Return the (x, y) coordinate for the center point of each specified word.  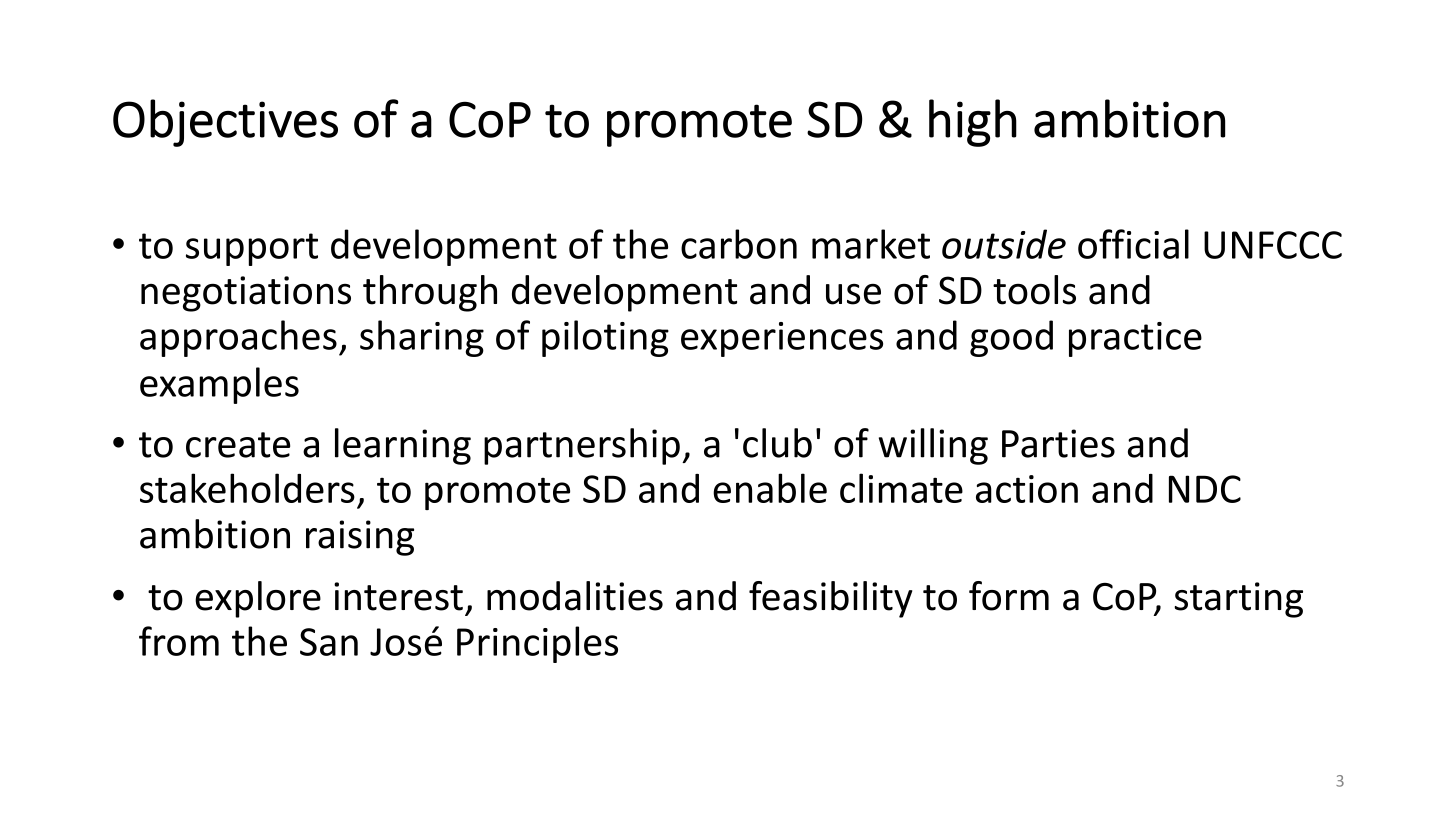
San (329, 642)
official (1133, 244)
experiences (782, 339)
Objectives (225, 123)
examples (219, 385)
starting (1238, 600)
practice (1135, 339)
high (973, 123)
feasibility (830, 599)
